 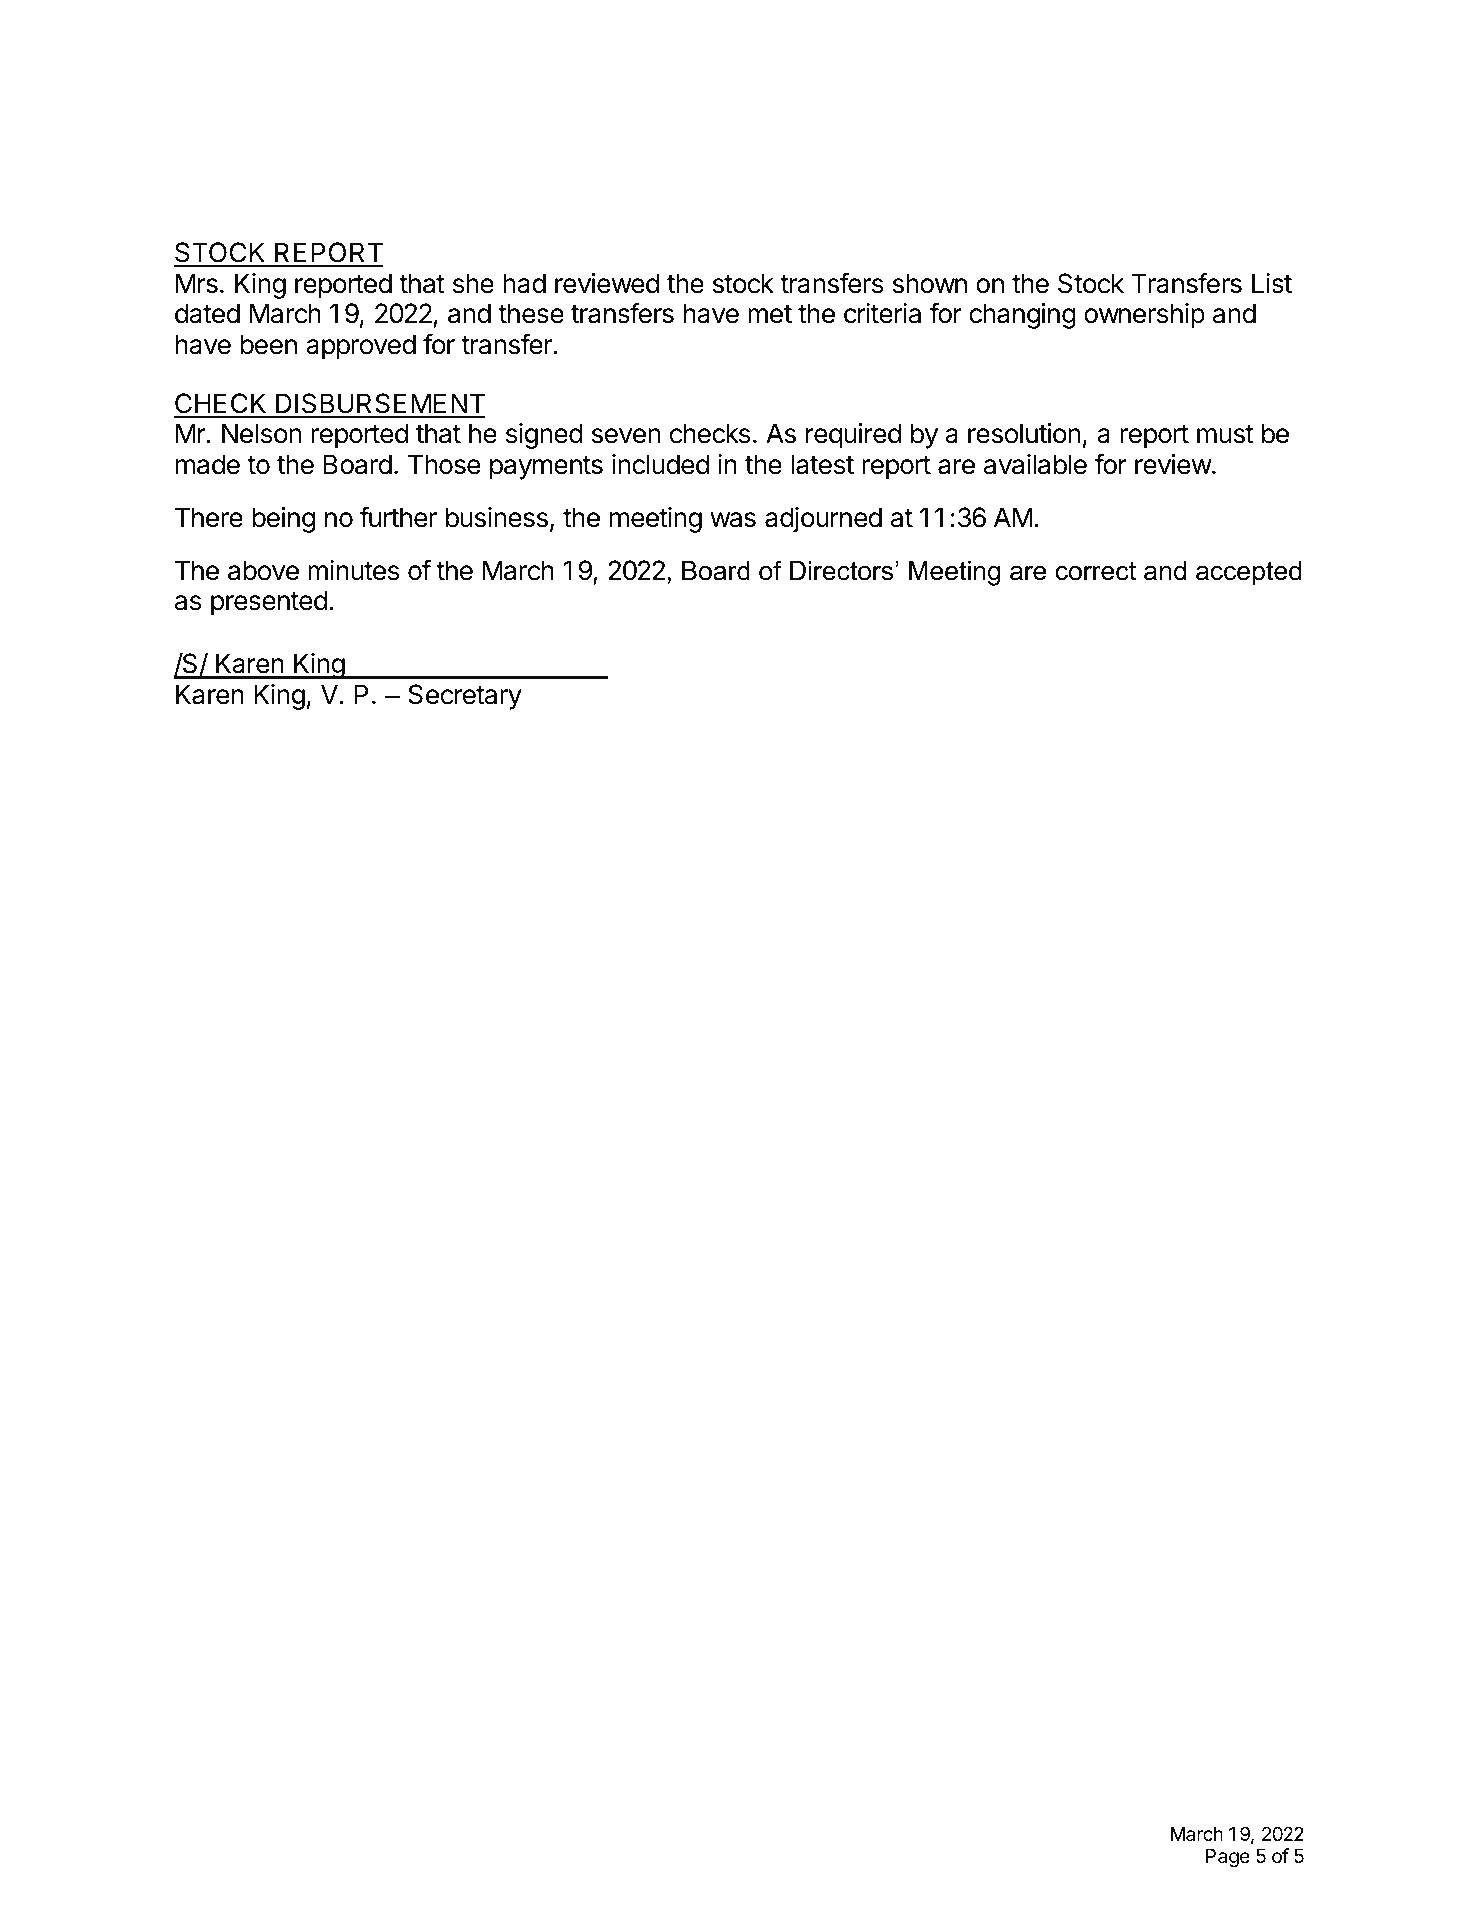 I want to click on ownership, so click(x=1144, y=316).
